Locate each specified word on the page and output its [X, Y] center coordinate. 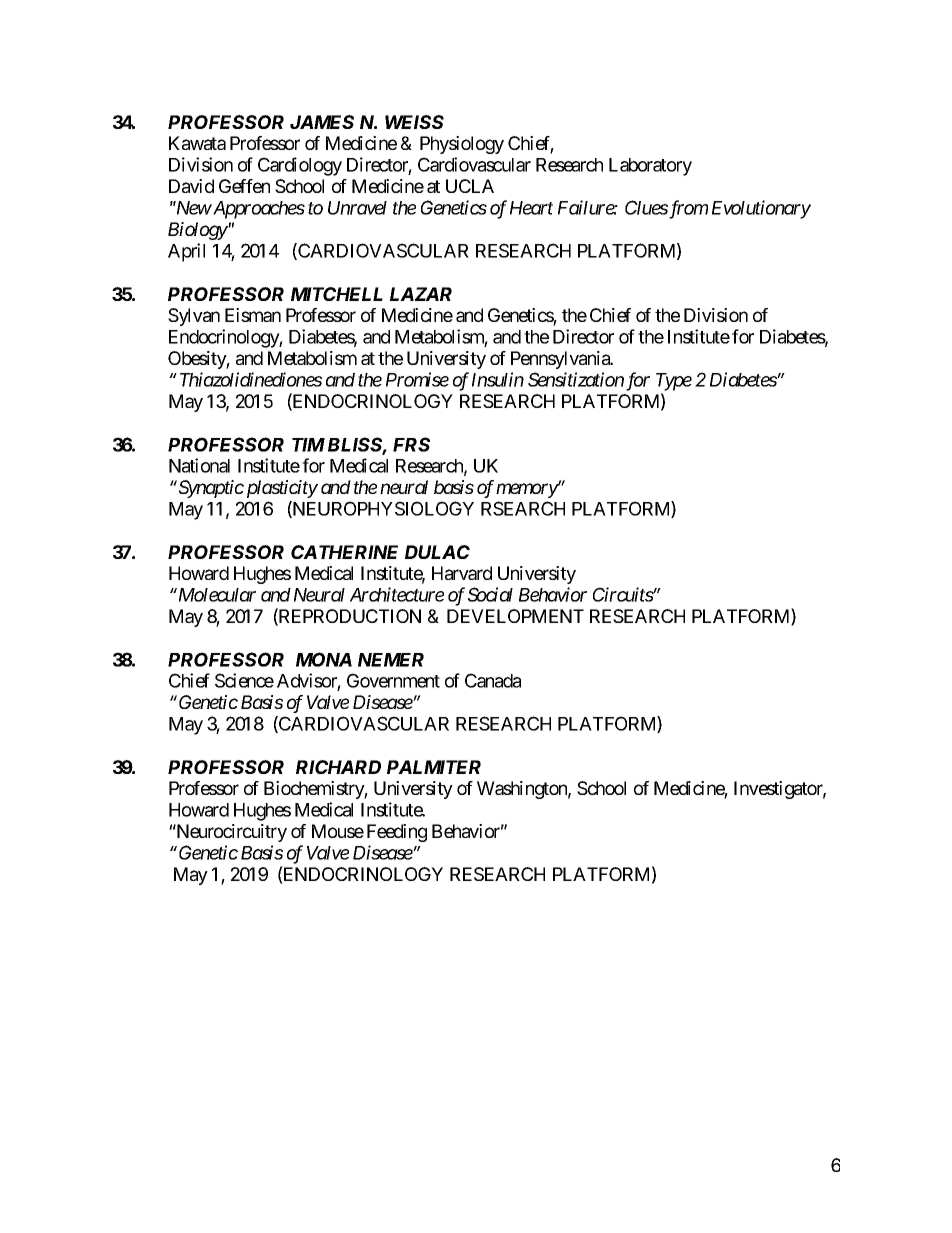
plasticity [282, 489]
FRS [411, 444]
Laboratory [650, 167]
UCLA [470, 186]
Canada [493, 680]
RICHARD [338, 767]
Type [674, 382]
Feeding [397, 833]
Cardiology [300, 166]
